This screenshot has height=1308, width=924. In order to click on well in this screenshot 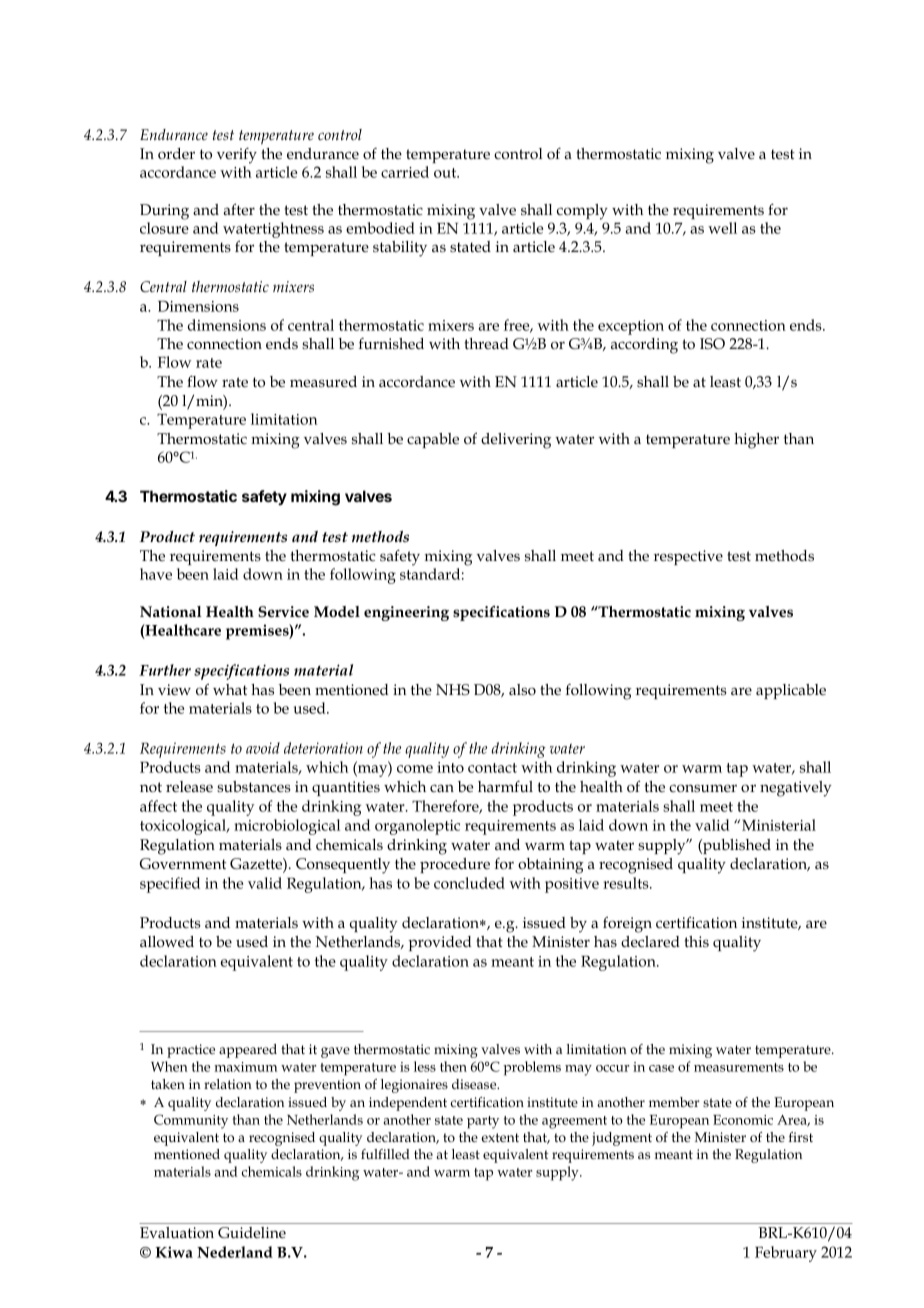, I will do `click(722, 228)`.
